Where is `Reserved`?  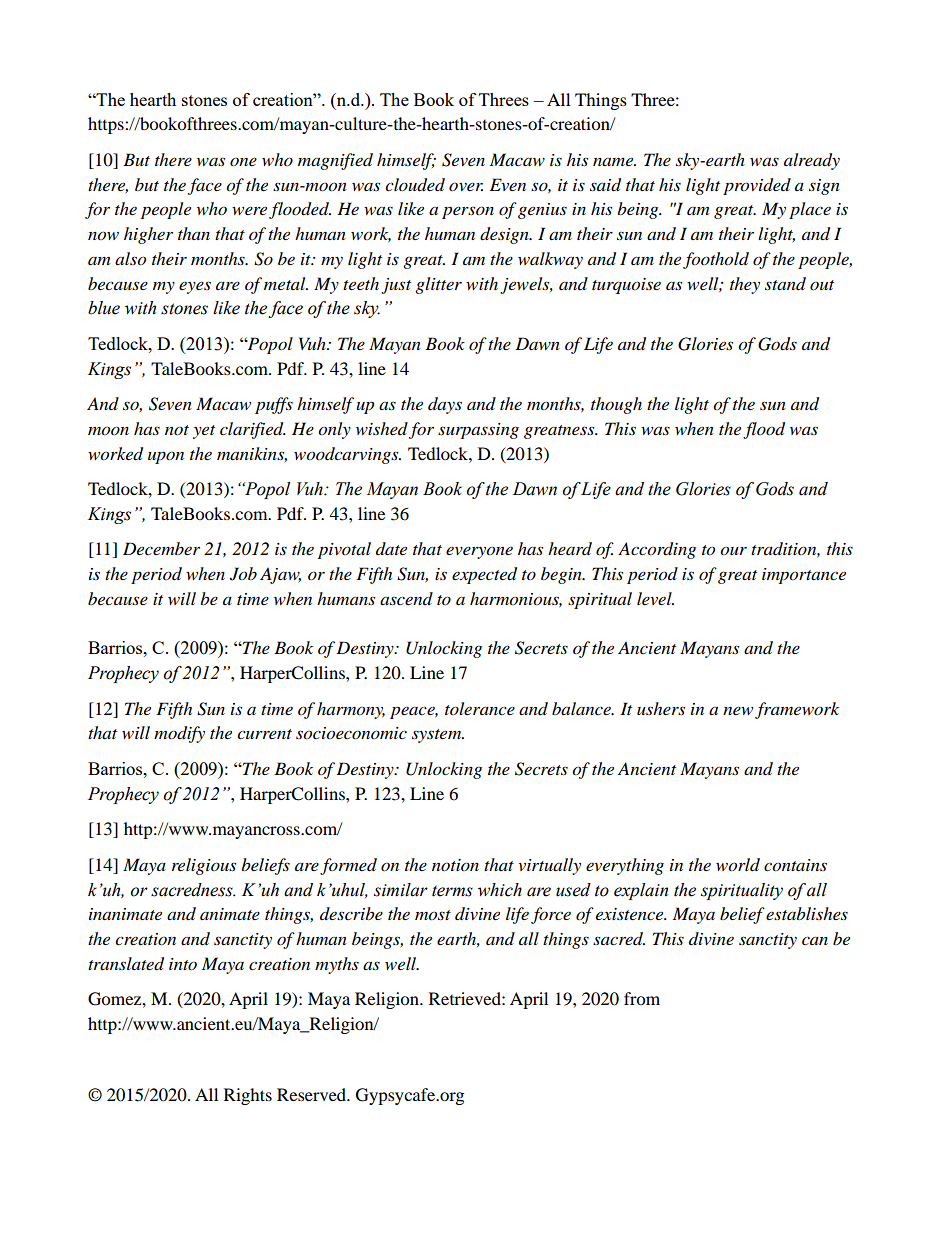
Reserved is located at coordinates (313, 1094).
